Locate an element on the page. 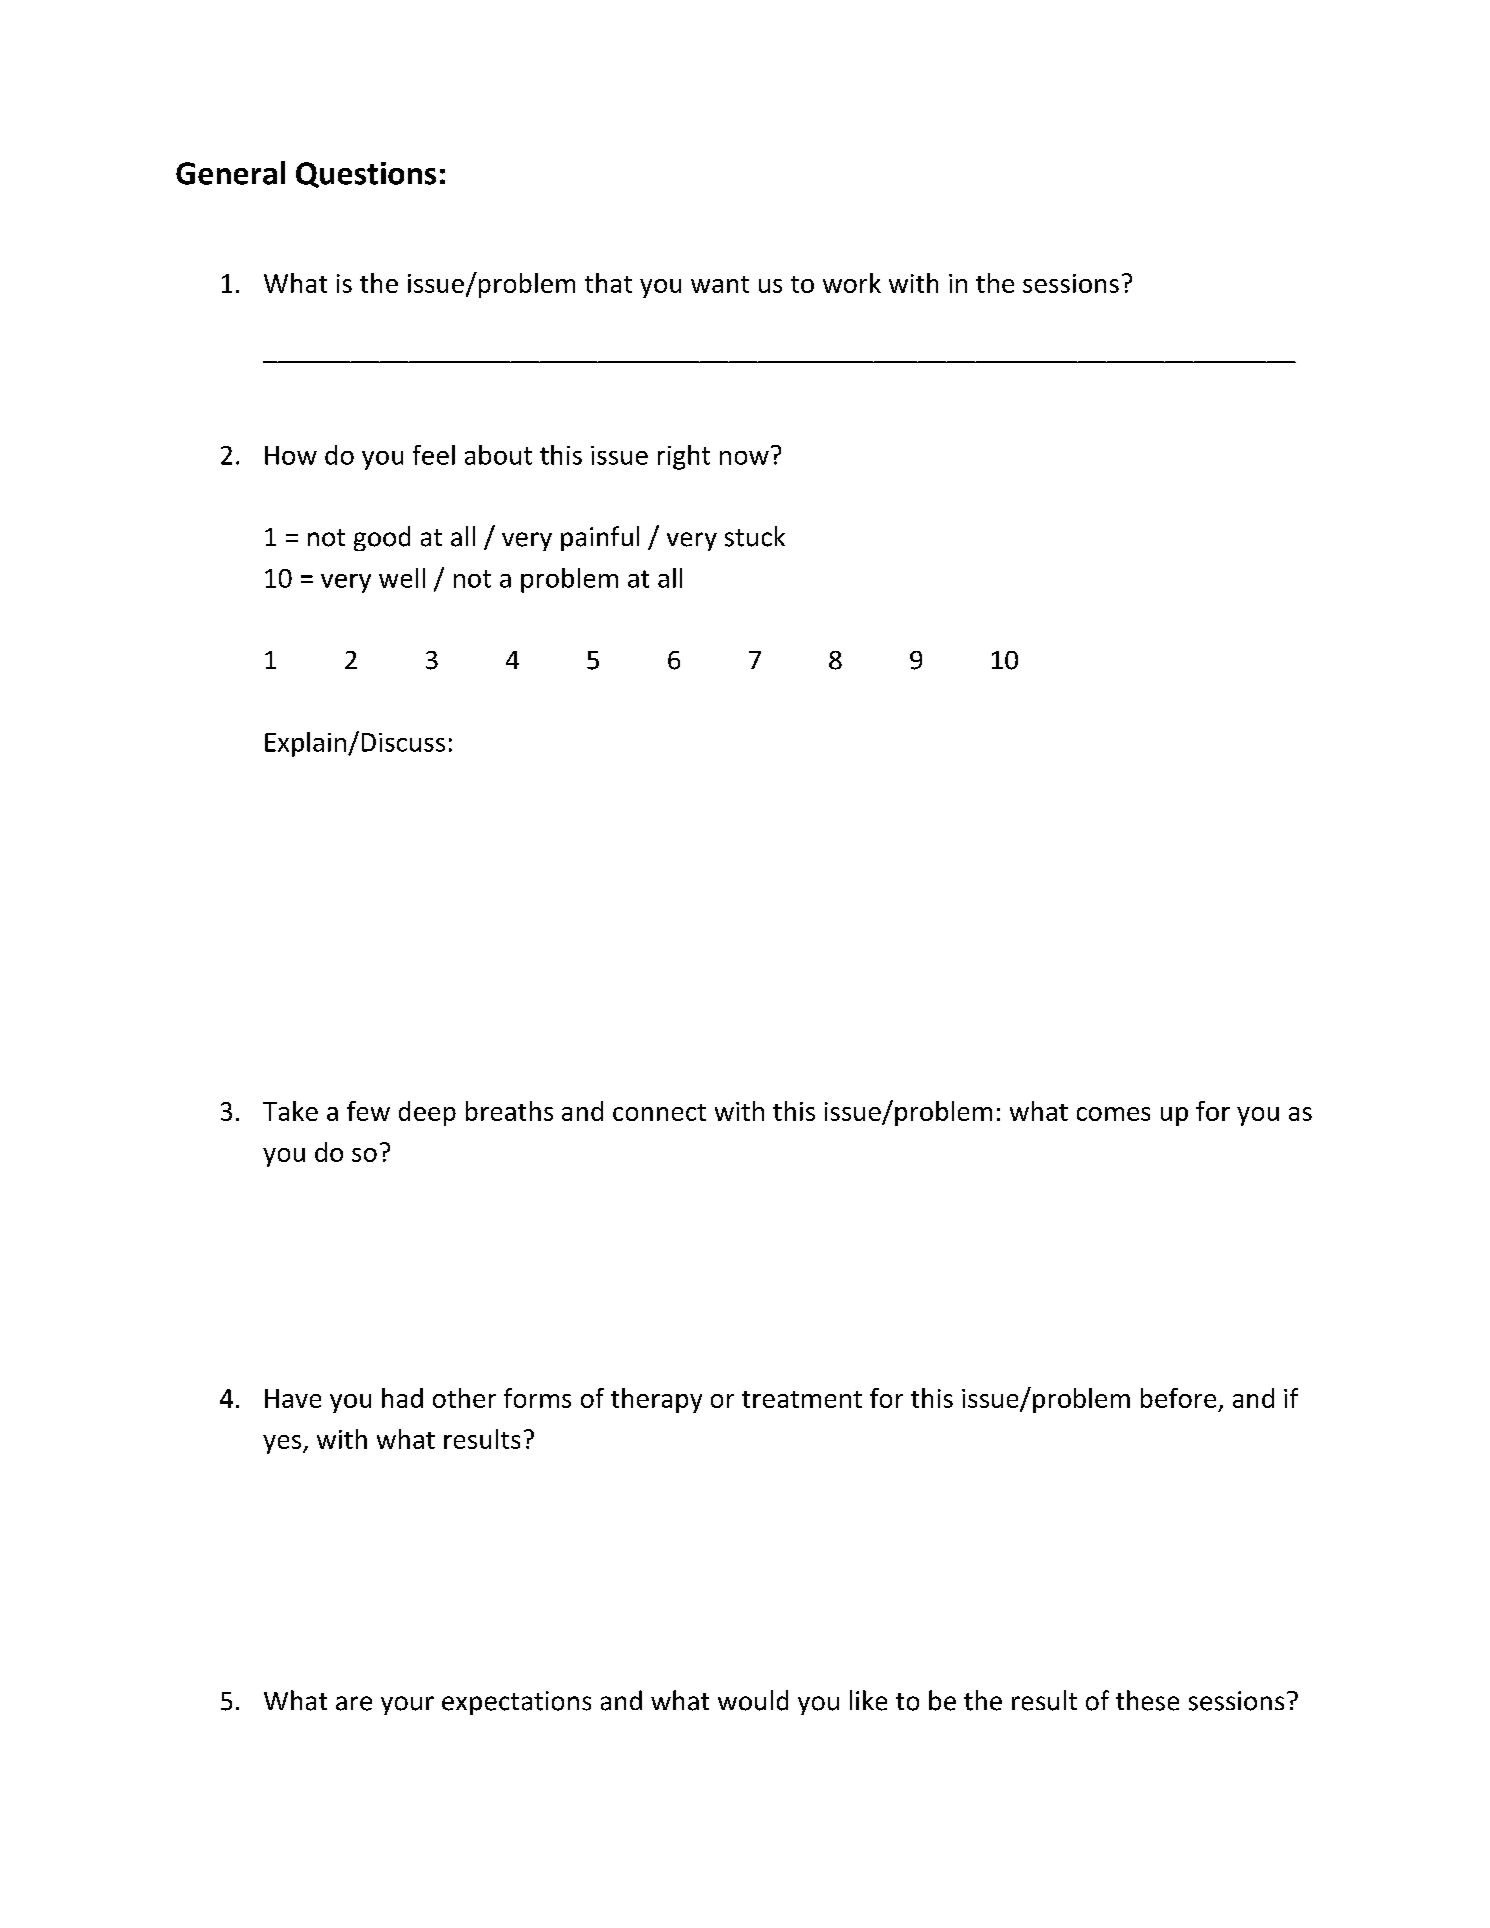  therapy is located at coordinates (656, 1400).
